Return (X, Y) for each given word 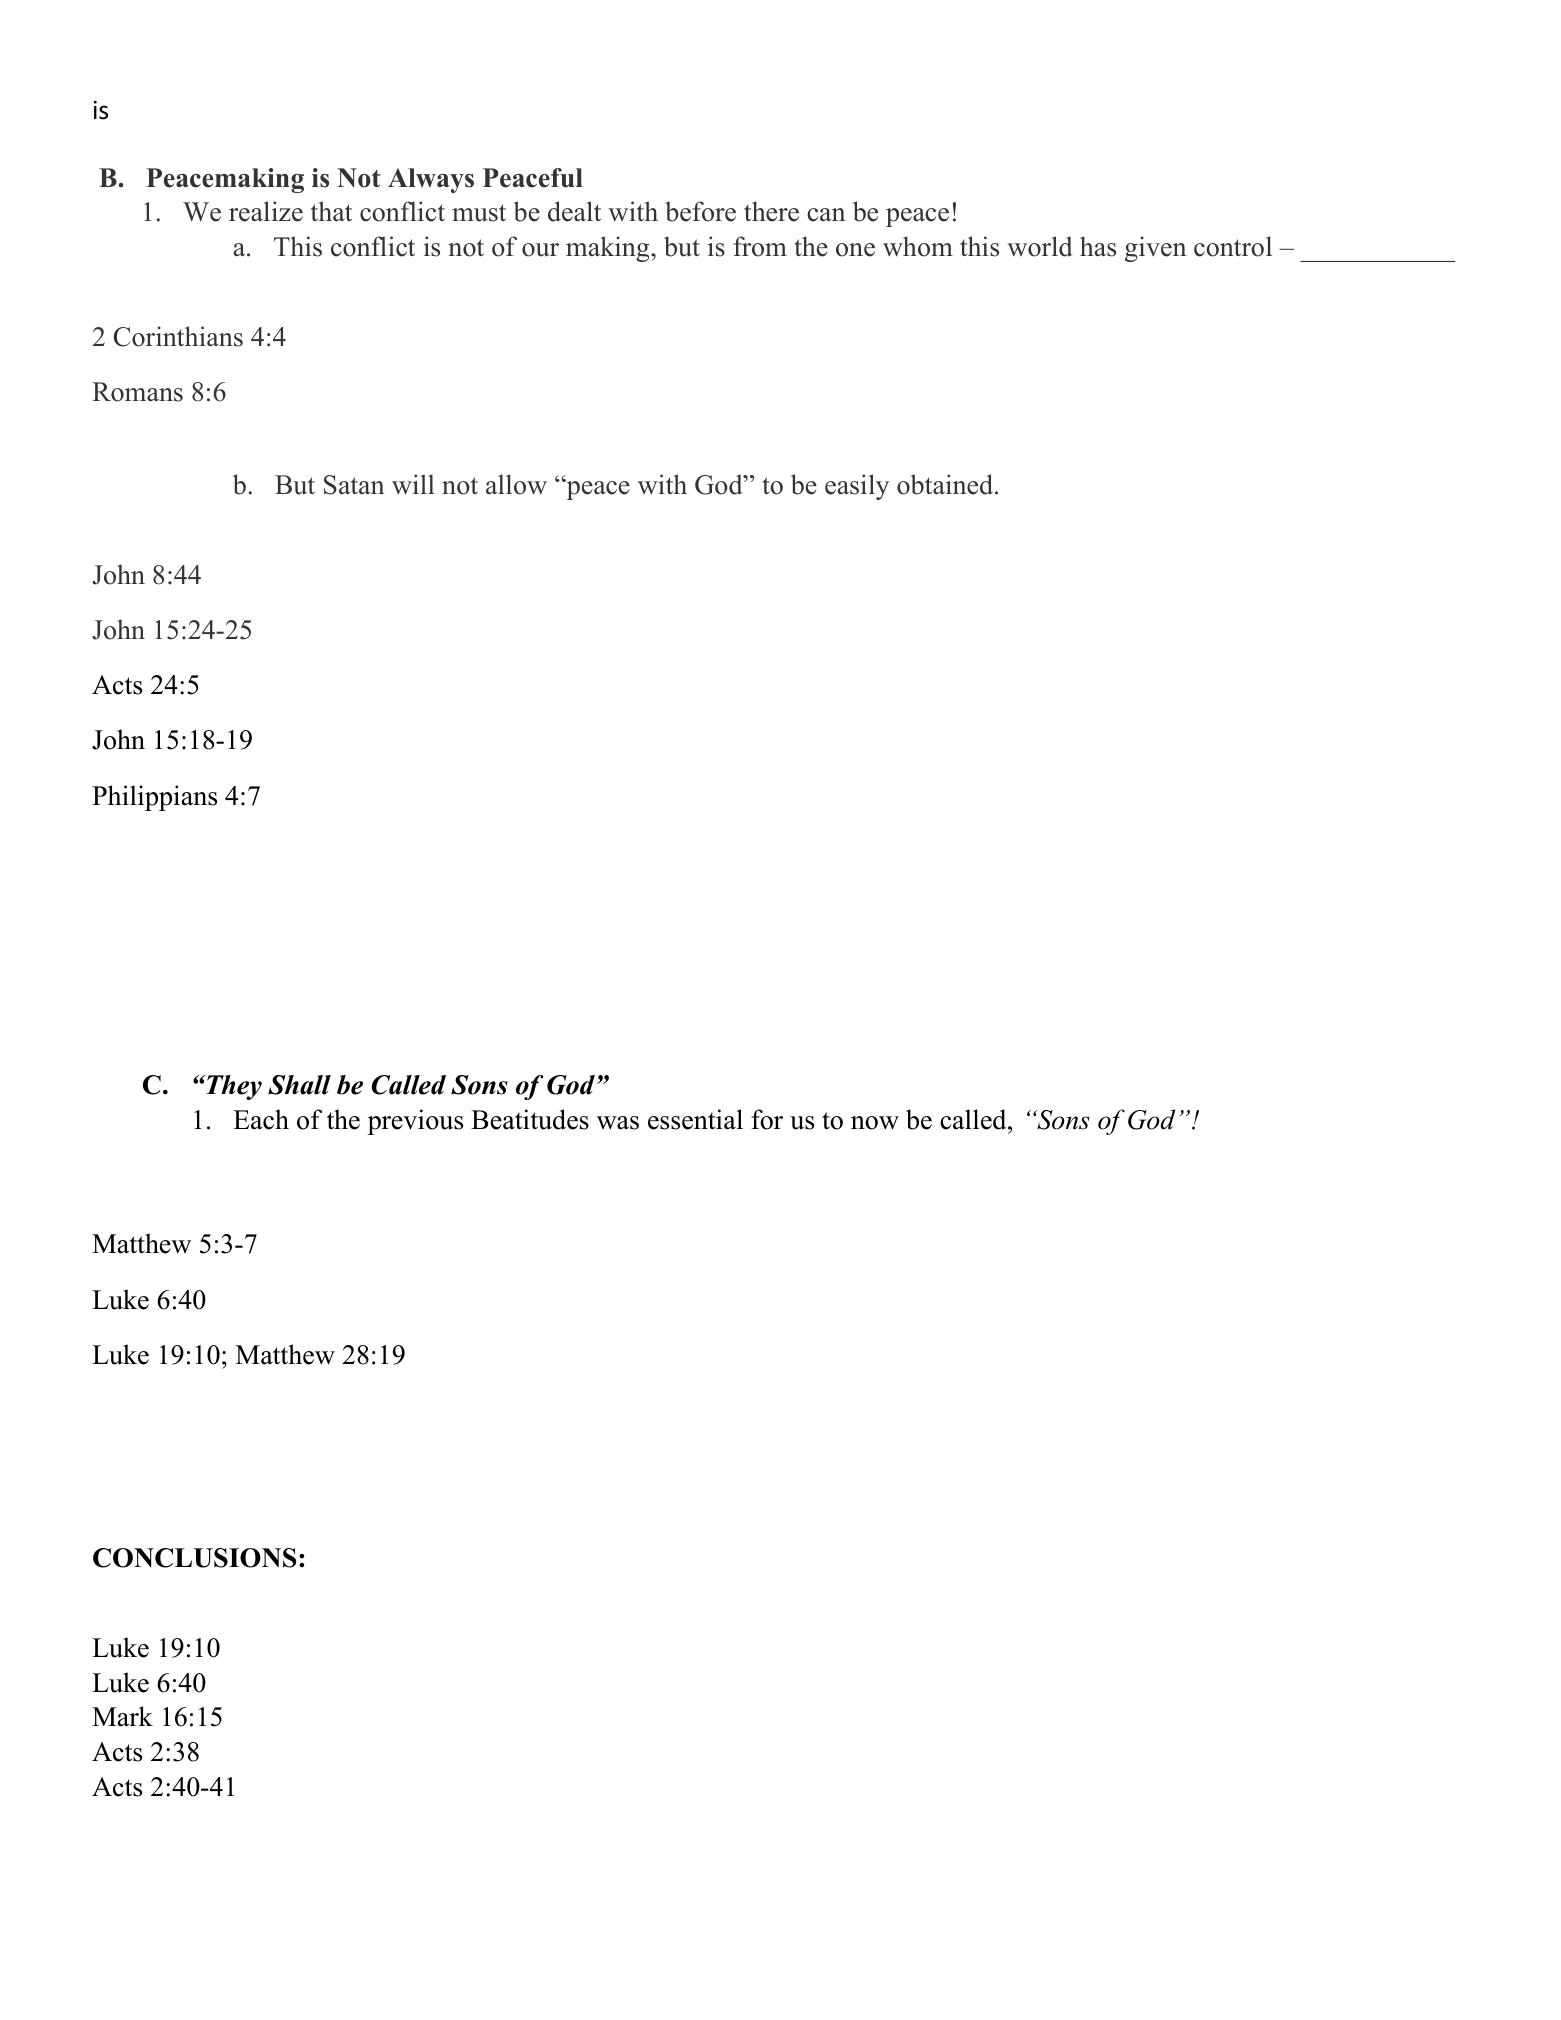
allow (516, 484)
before (700, 211)
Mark (122, 1716)
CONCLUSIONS (195, 1558)
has (1098, 246)
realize (266, 211)
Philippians (154, 798)
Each (261, 1119)
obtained (946, 484)
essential (695, 1119)
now (875, 1123)
